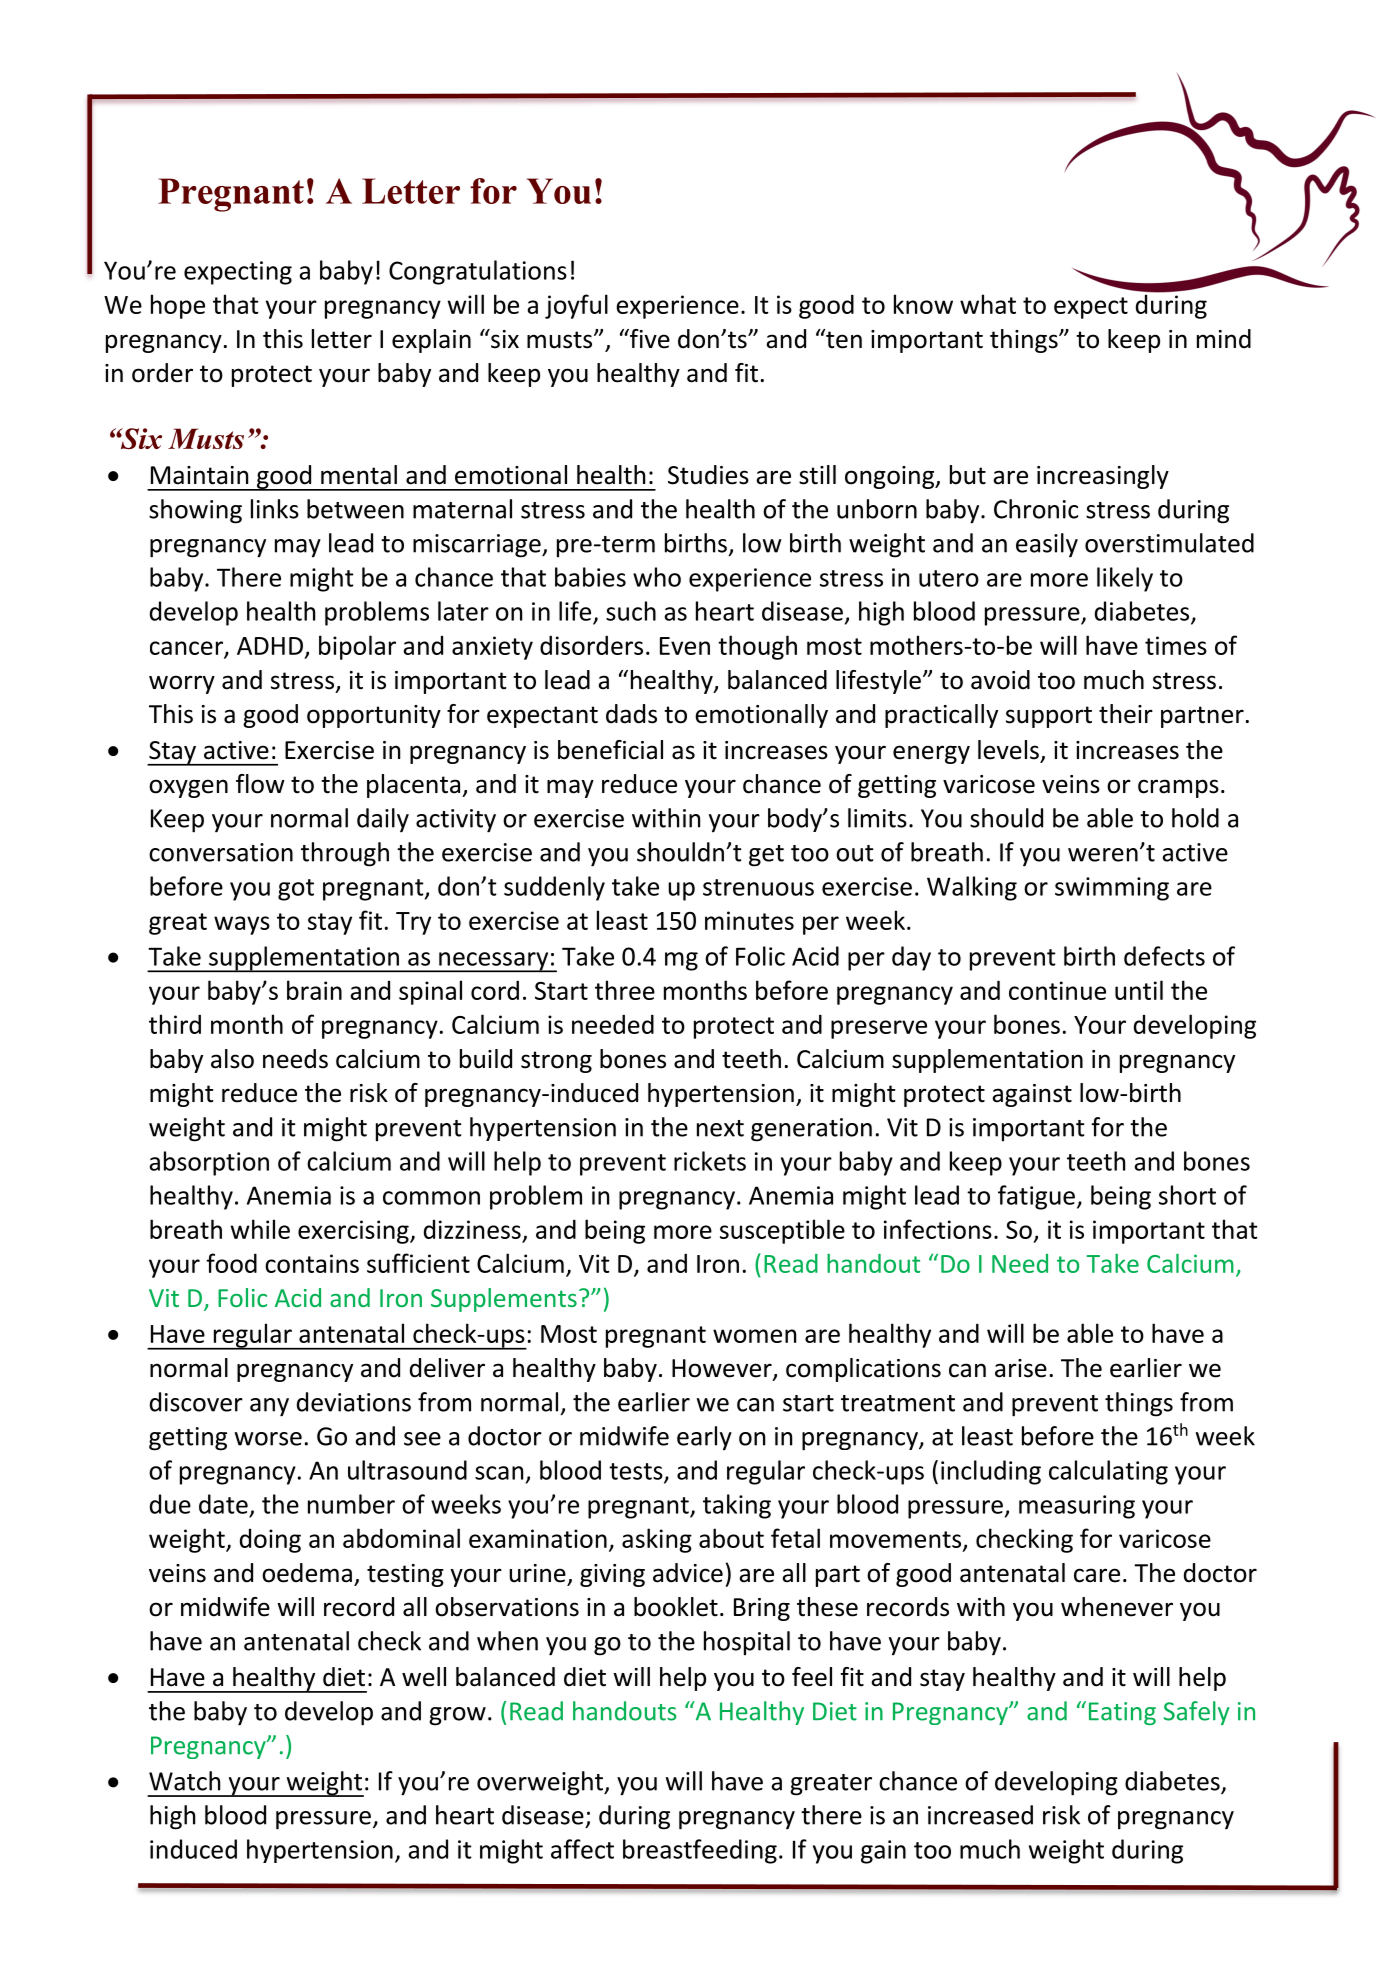 Image resolution: width=1389 pixels, height=1964 pixels. I want to click on increased, so click(980, 1815).
